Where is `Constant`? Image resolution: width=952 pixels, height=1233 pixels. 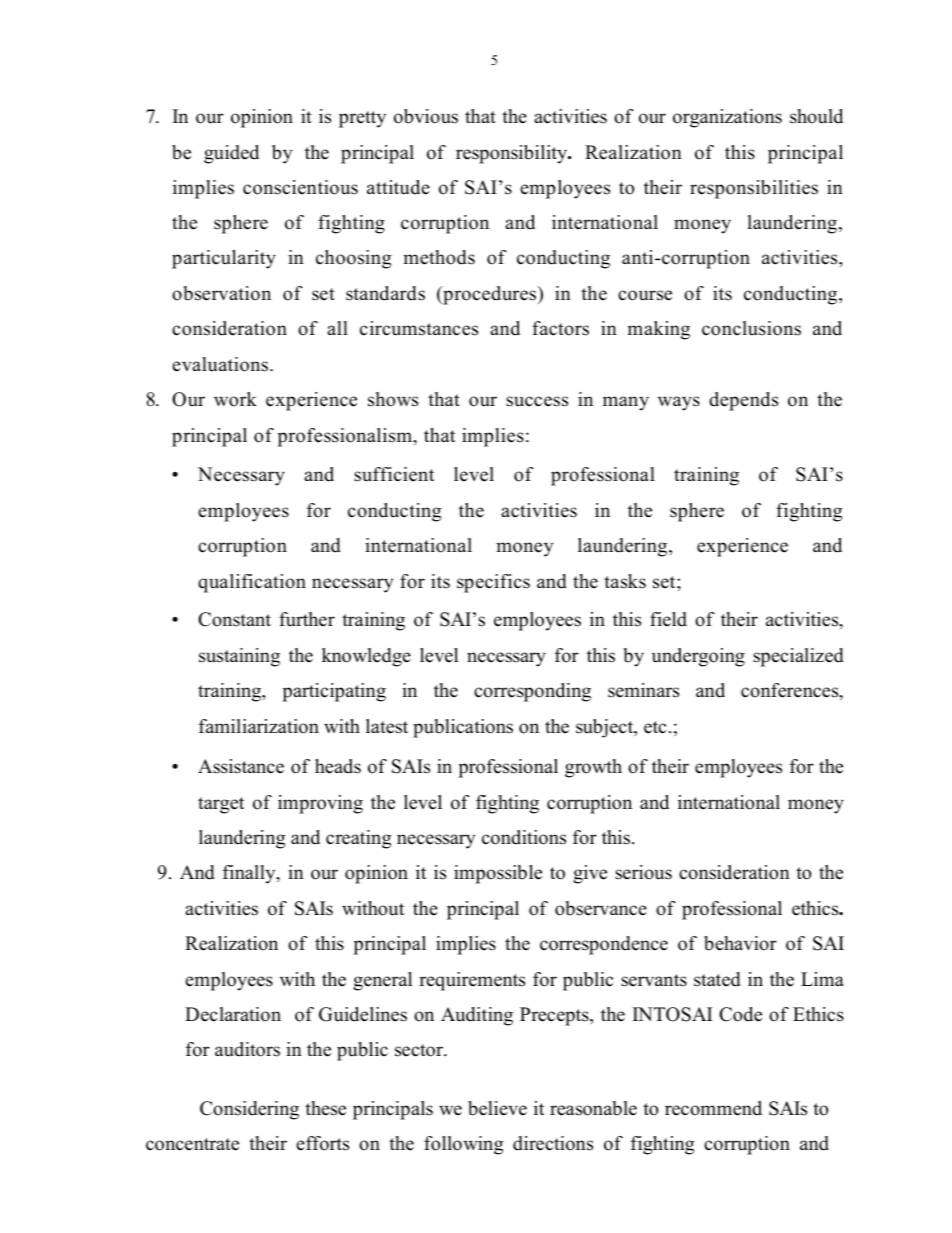
Constant is located at coordinates (234, 619).
